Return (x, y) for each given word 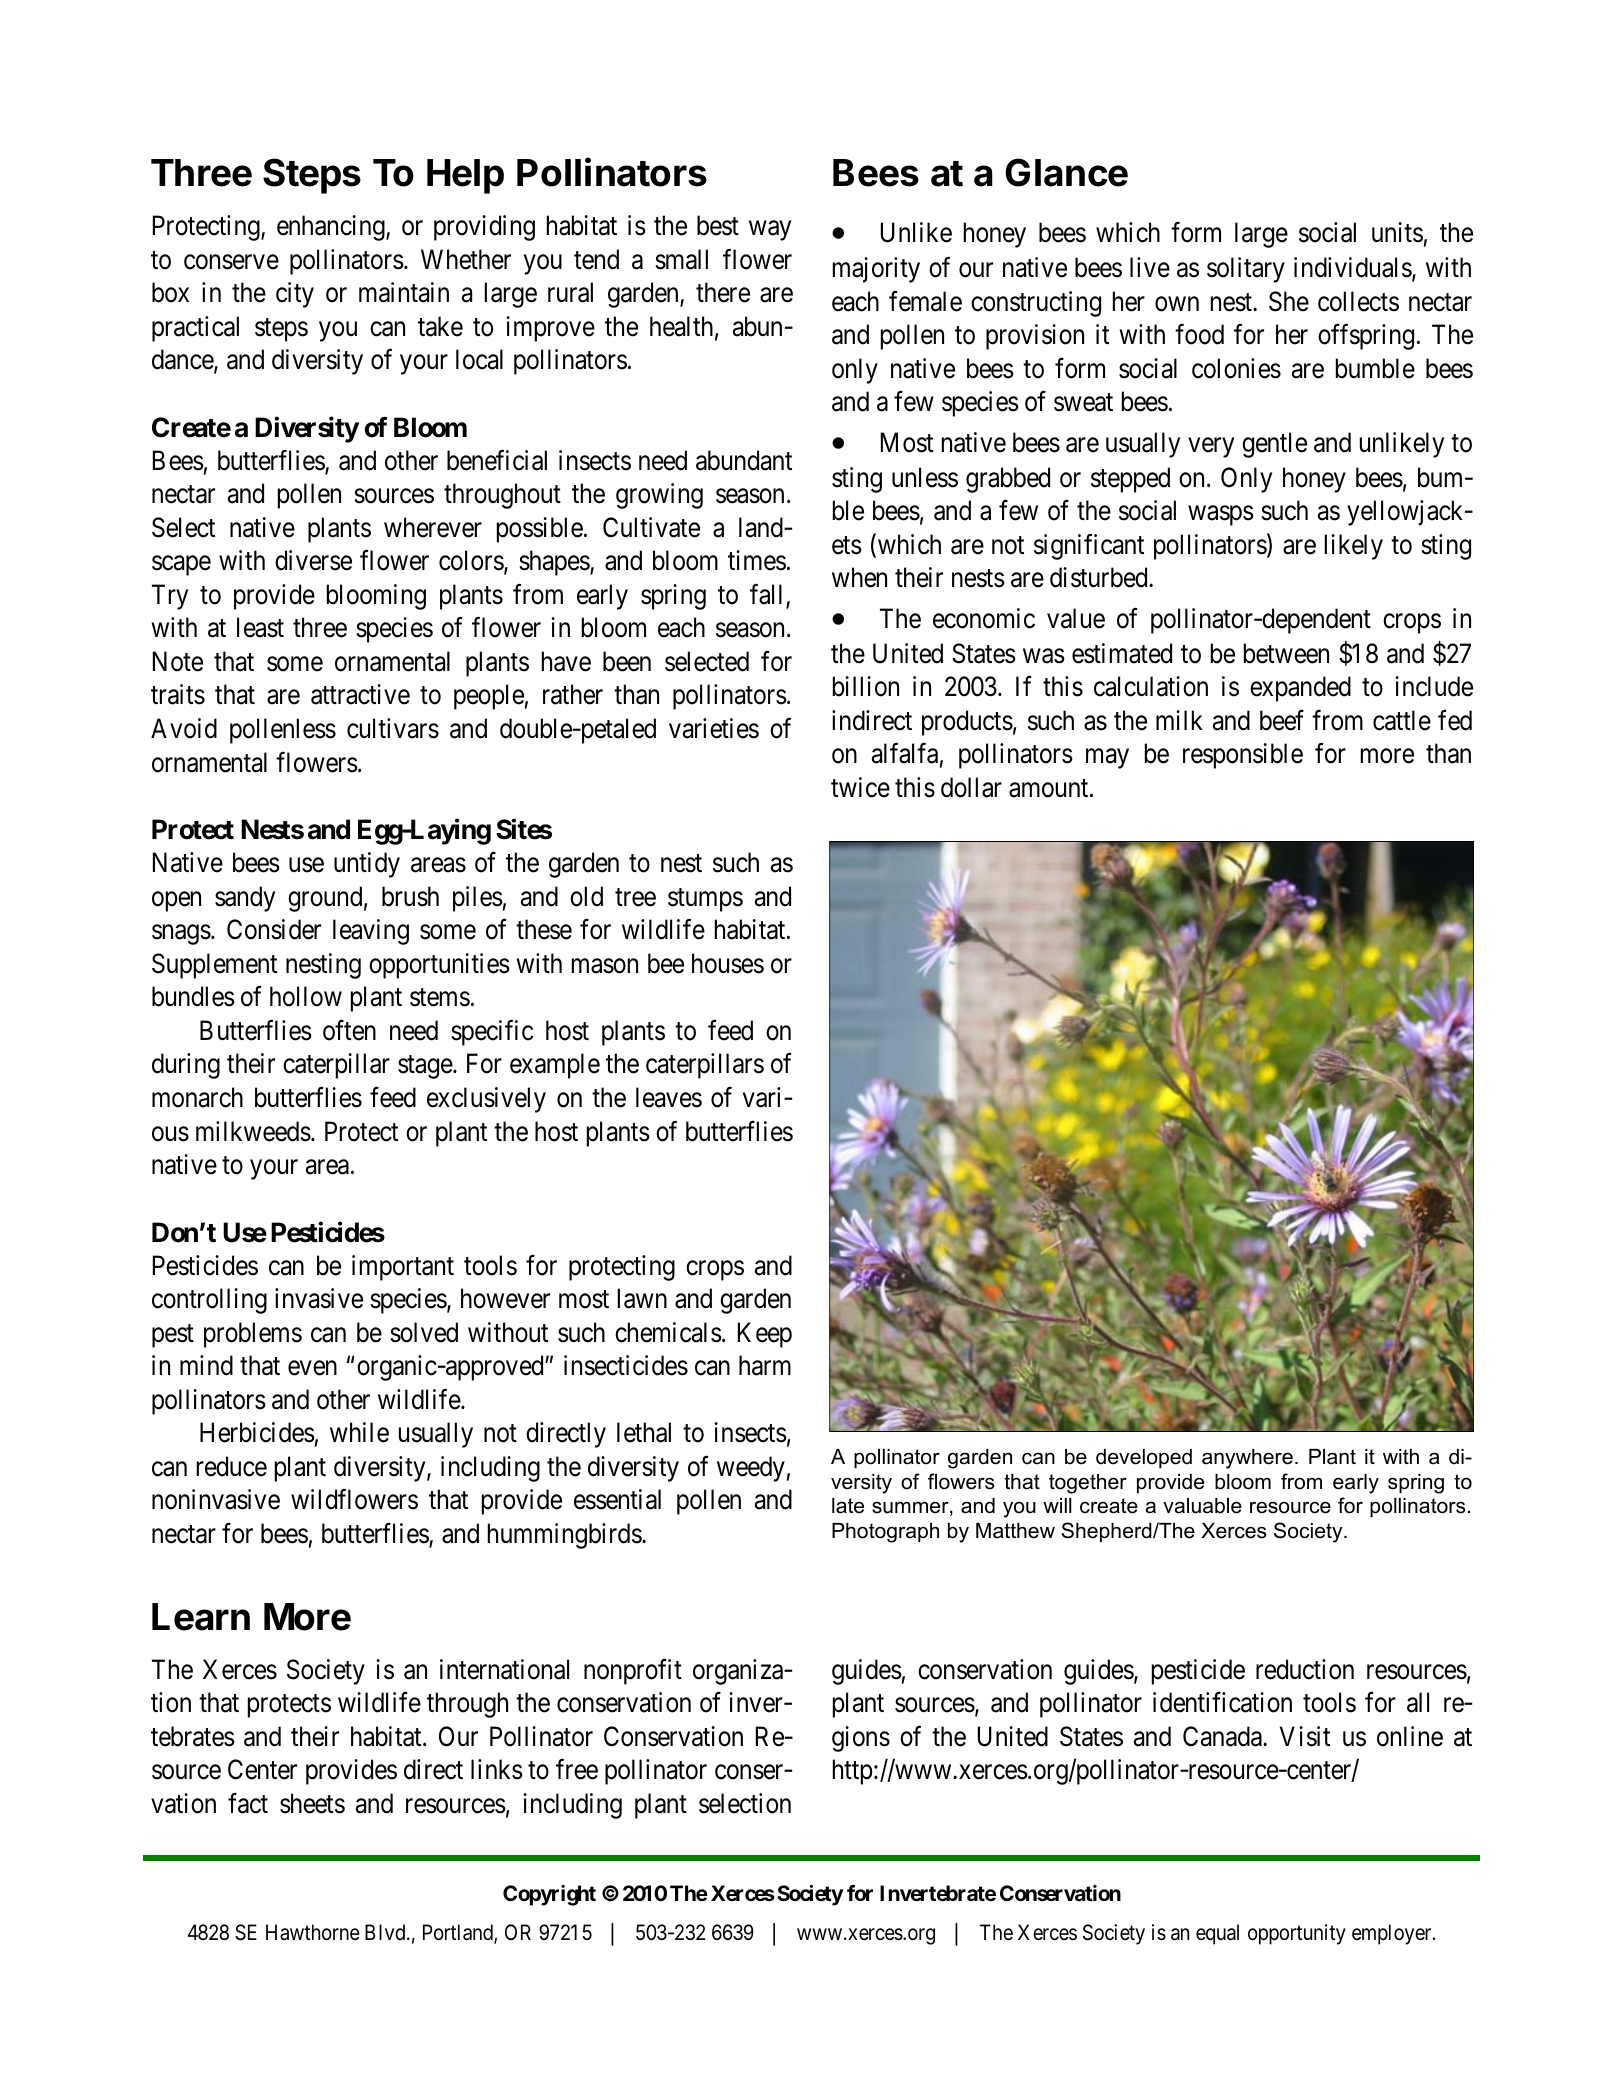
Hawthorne (313, 1932)
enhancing (332, 228)
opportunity (1297, 1934)
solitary (1246, 270)
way (770, 231)
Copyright (549, 1895)
